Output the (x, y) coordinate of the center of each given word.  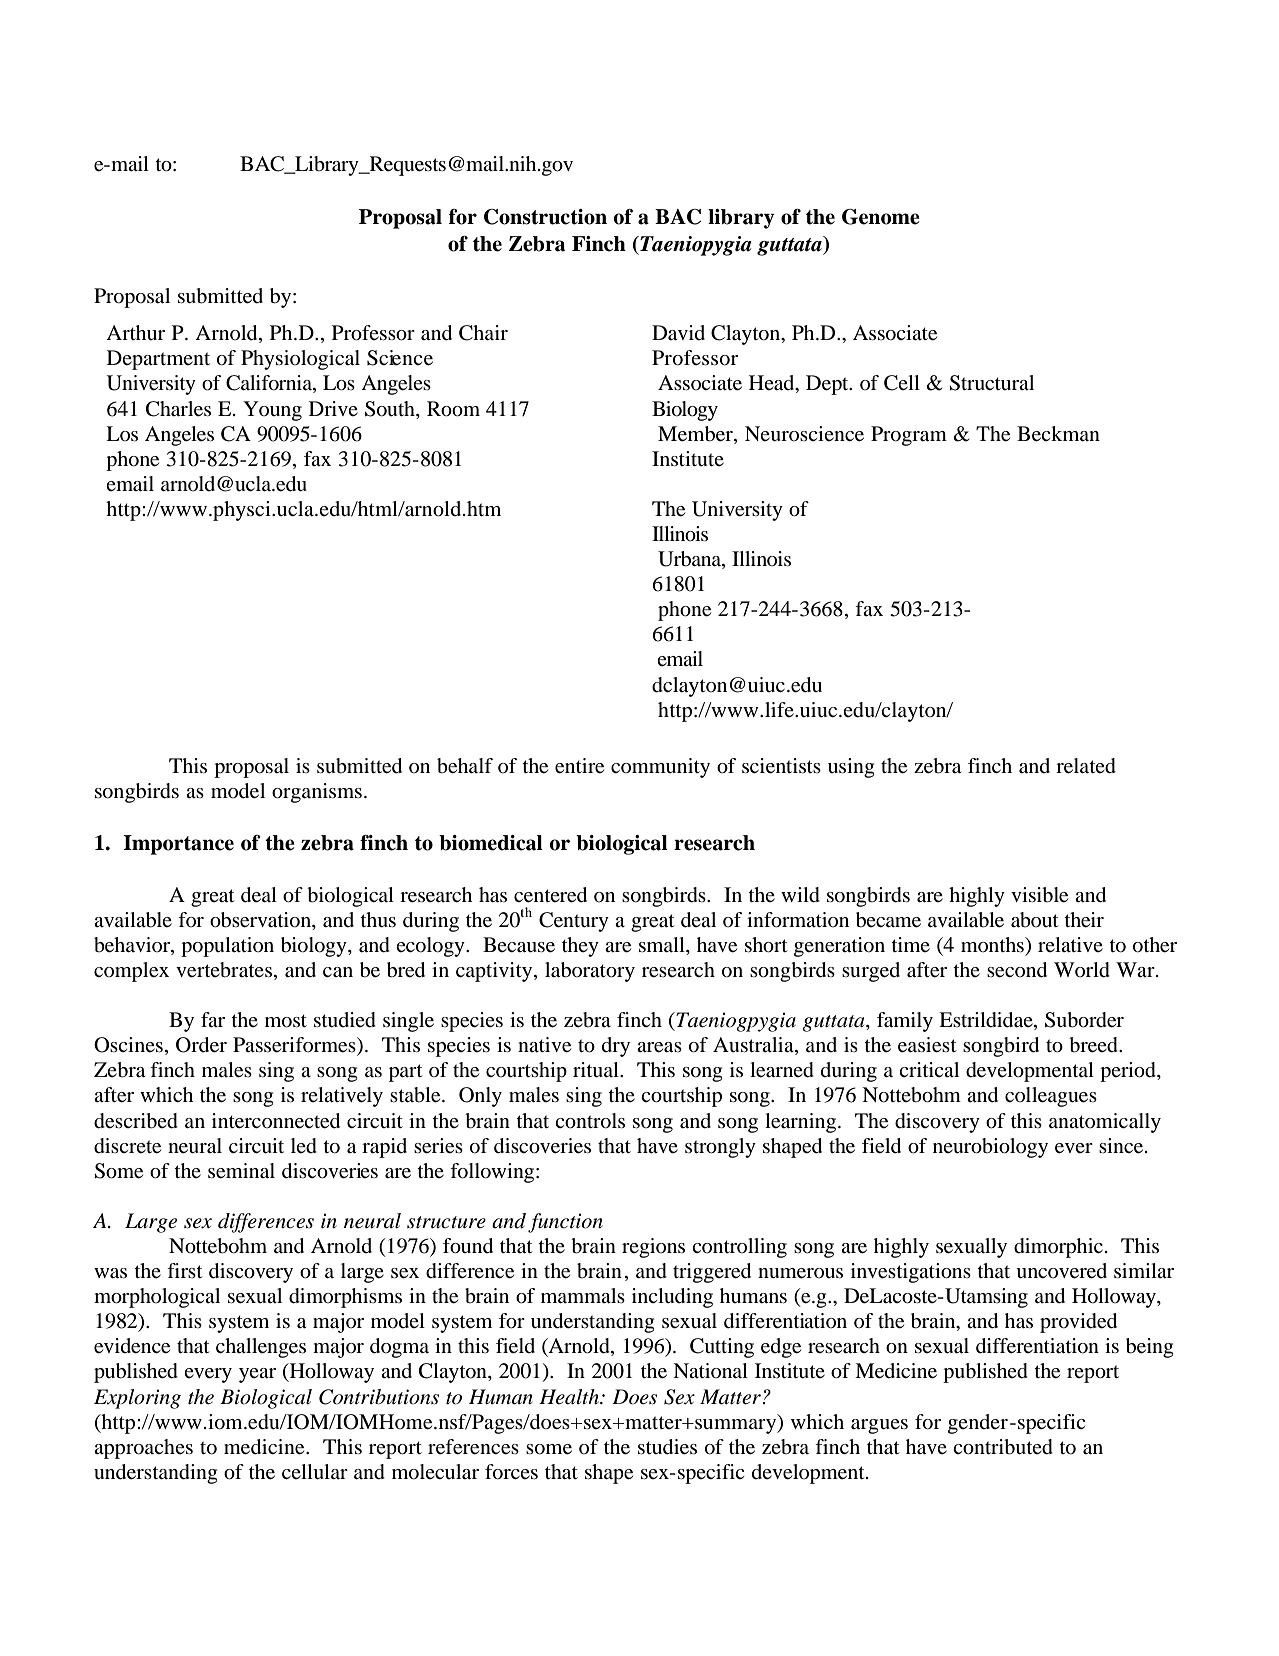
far (213, 1019)
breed (1095, 1045)
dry (616, 1047)
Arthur (135, 332)
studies (667, 1447)
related (1086, 766)
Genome (881, 217)
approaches (143, 1449)
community (660, 768)
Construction (545, 217)
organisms (317, 793)
